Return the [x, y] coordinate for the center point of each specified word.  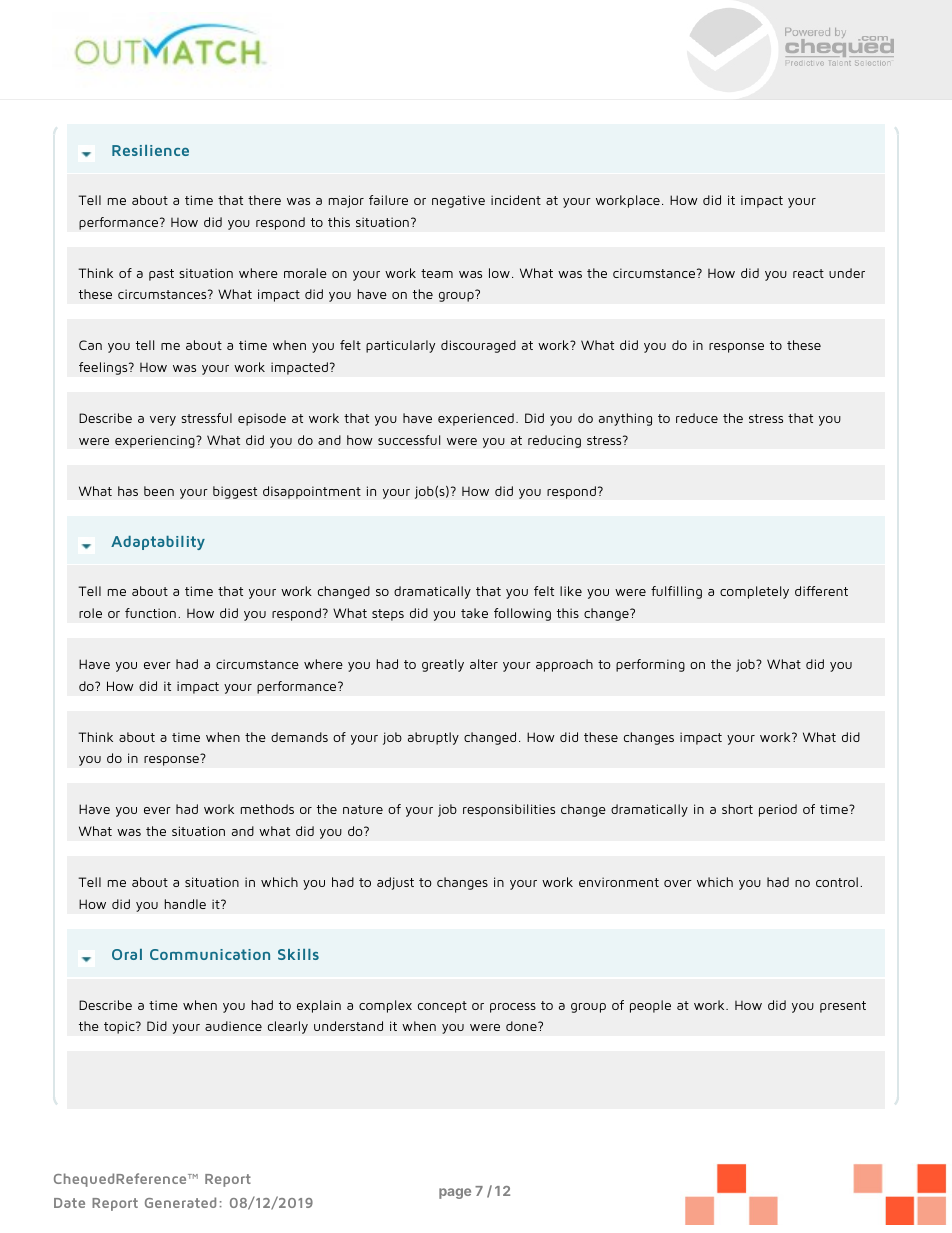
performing [650, 665]
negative [458, 201]
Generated [180, 1202]
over [678, 883]
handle [185, 904]
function [150, 613]
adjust [395, 883]
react [808, 273]
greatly [443, 665]
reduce [697, 418]
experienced [476, 419]
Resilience [150, 150]
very [163, 421]
